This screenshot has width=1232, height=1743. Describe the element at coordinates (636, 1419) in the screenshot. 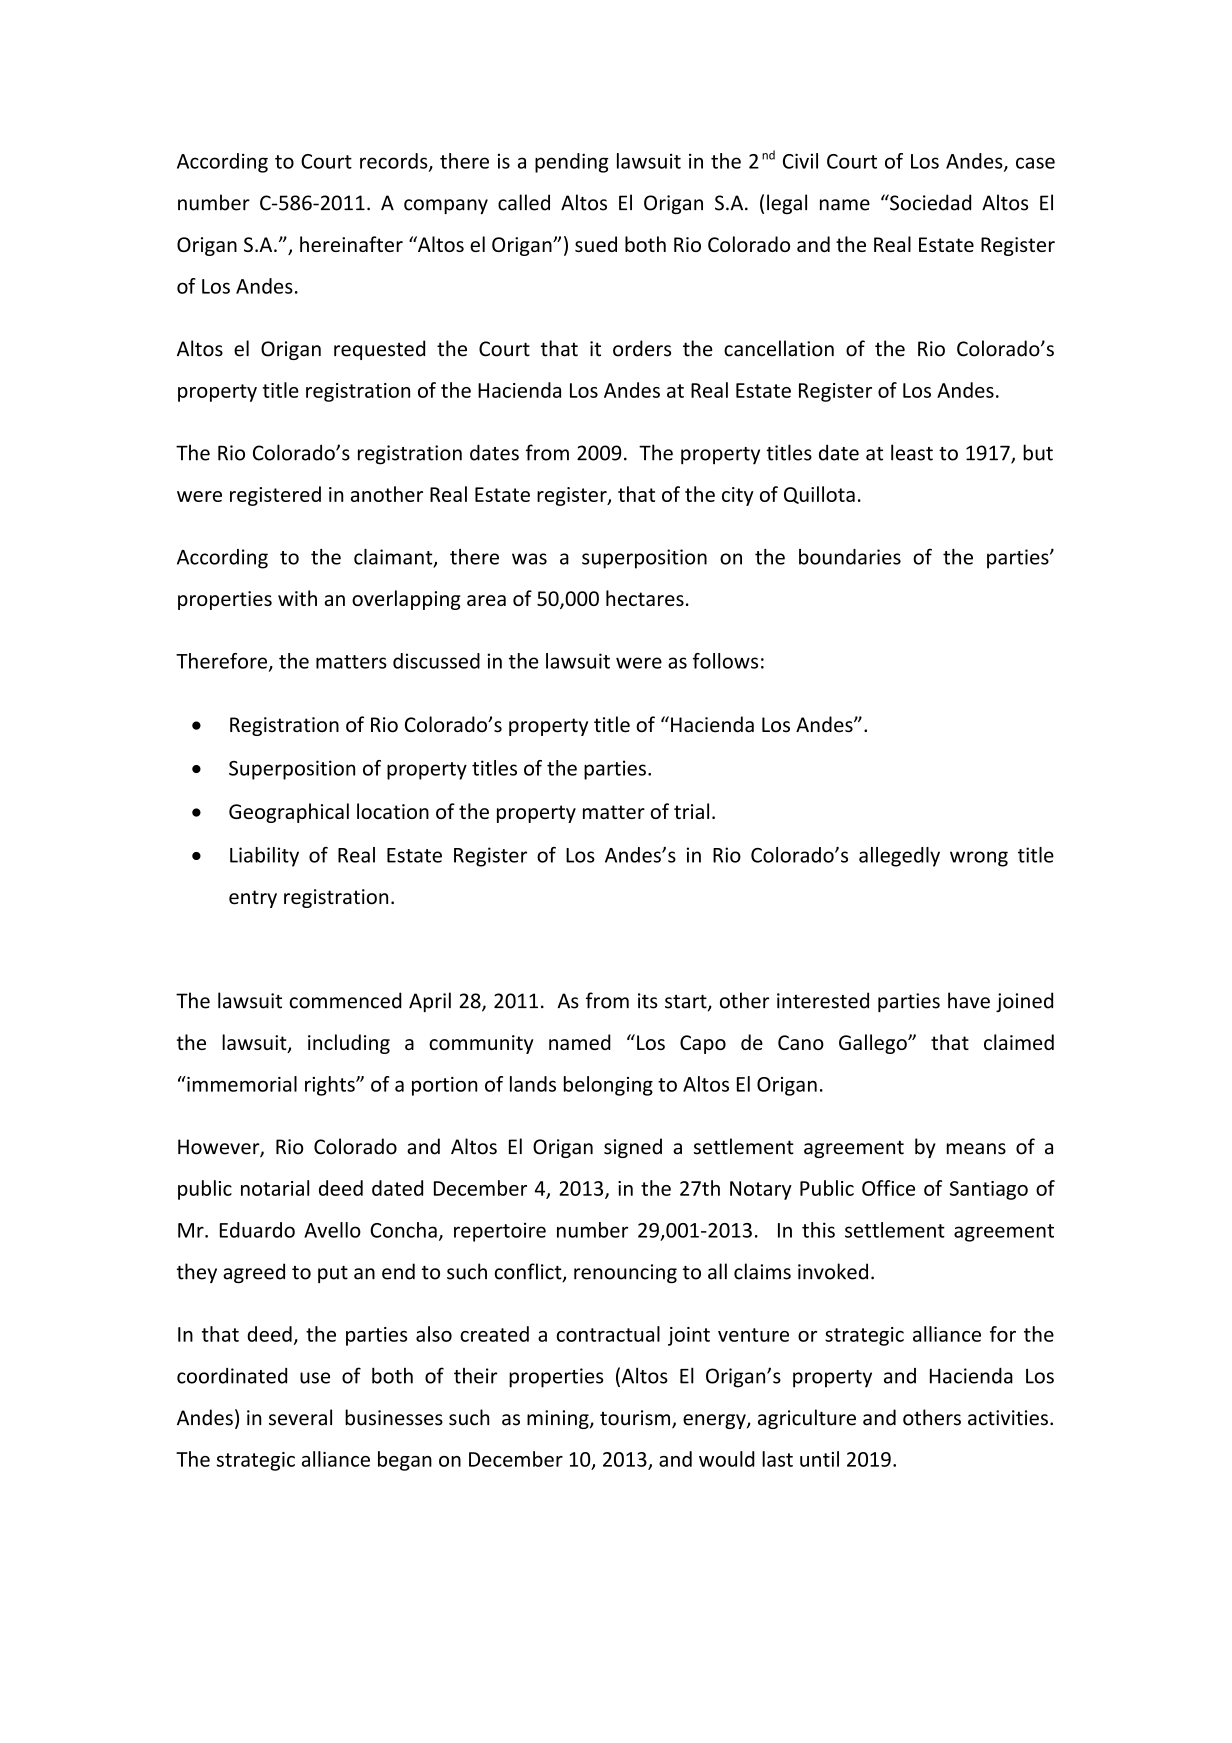

I see `tourism` at that location.
